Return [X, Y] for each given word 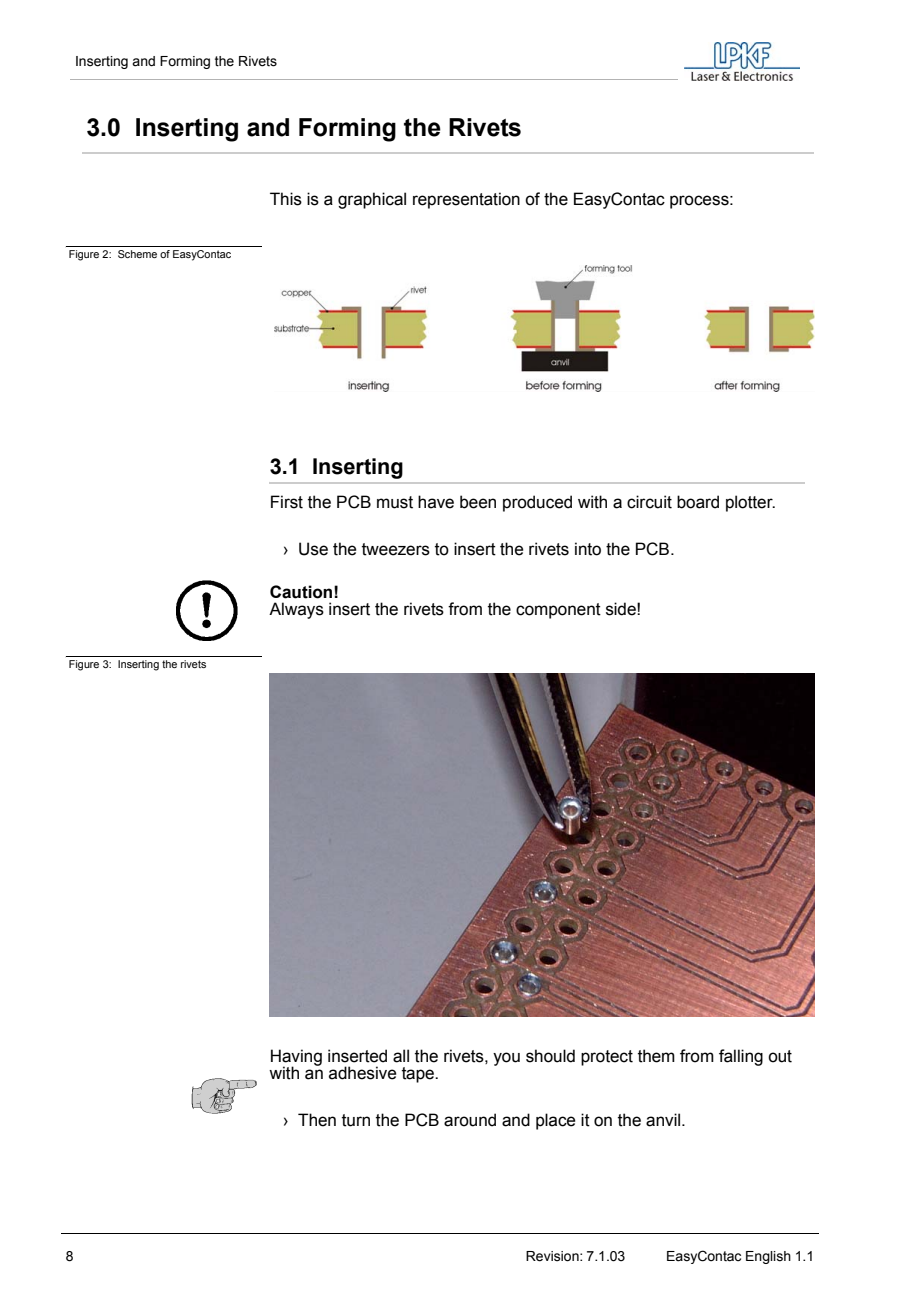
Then [317, 1120]
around [470, 1120]
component [558, 611]
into [588, 549]
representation [466, 200]
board [698, 502]
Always [296, 610]
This [286, 199]
